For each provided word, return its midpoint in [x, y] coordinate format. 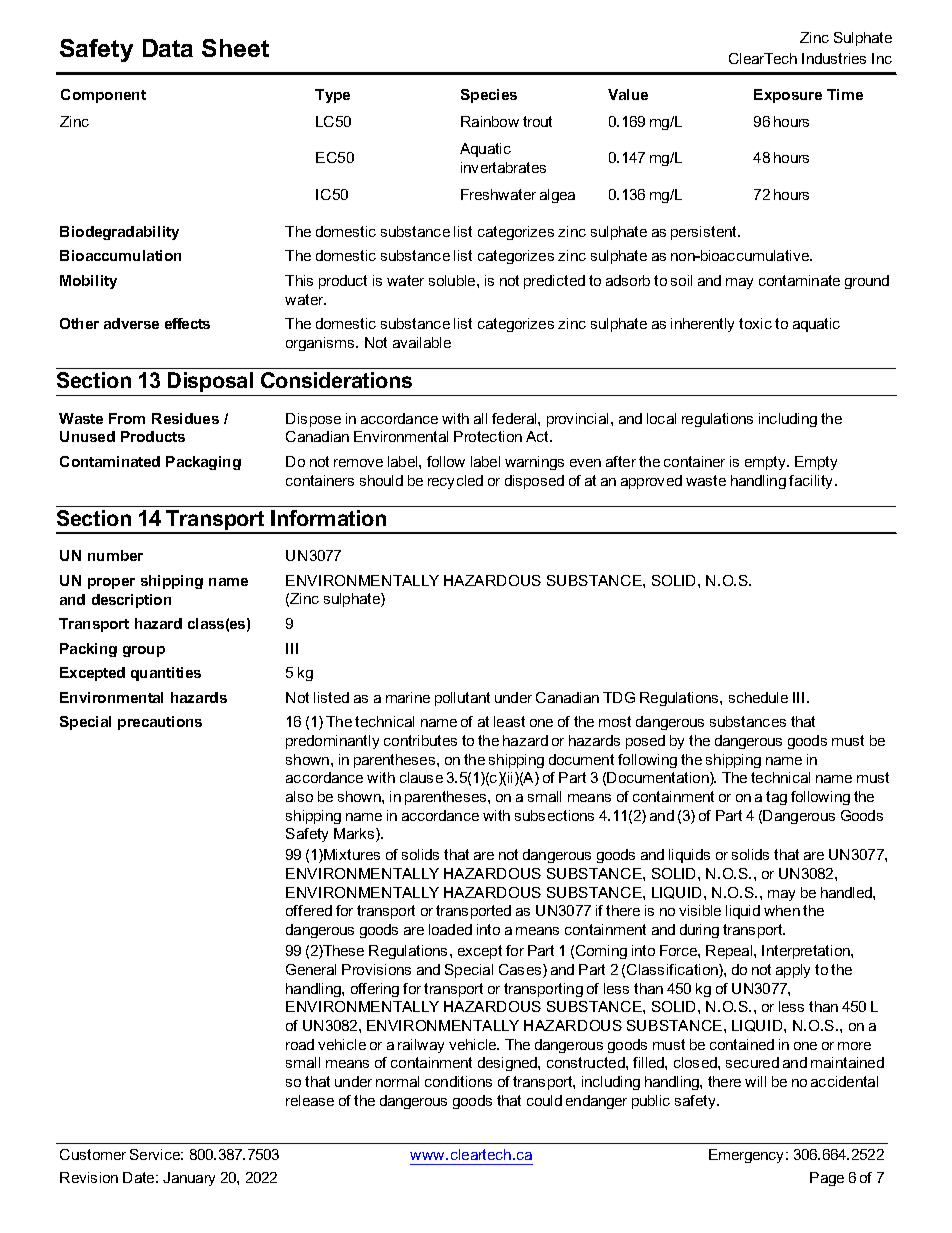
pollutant [462, 699]
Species [489, 96]
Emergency [748, 1156]
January [189, 1179]
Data [168, 48]
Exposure [788, 96]
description [131, 601]
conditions [458, 1081]
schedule [758, 697]
